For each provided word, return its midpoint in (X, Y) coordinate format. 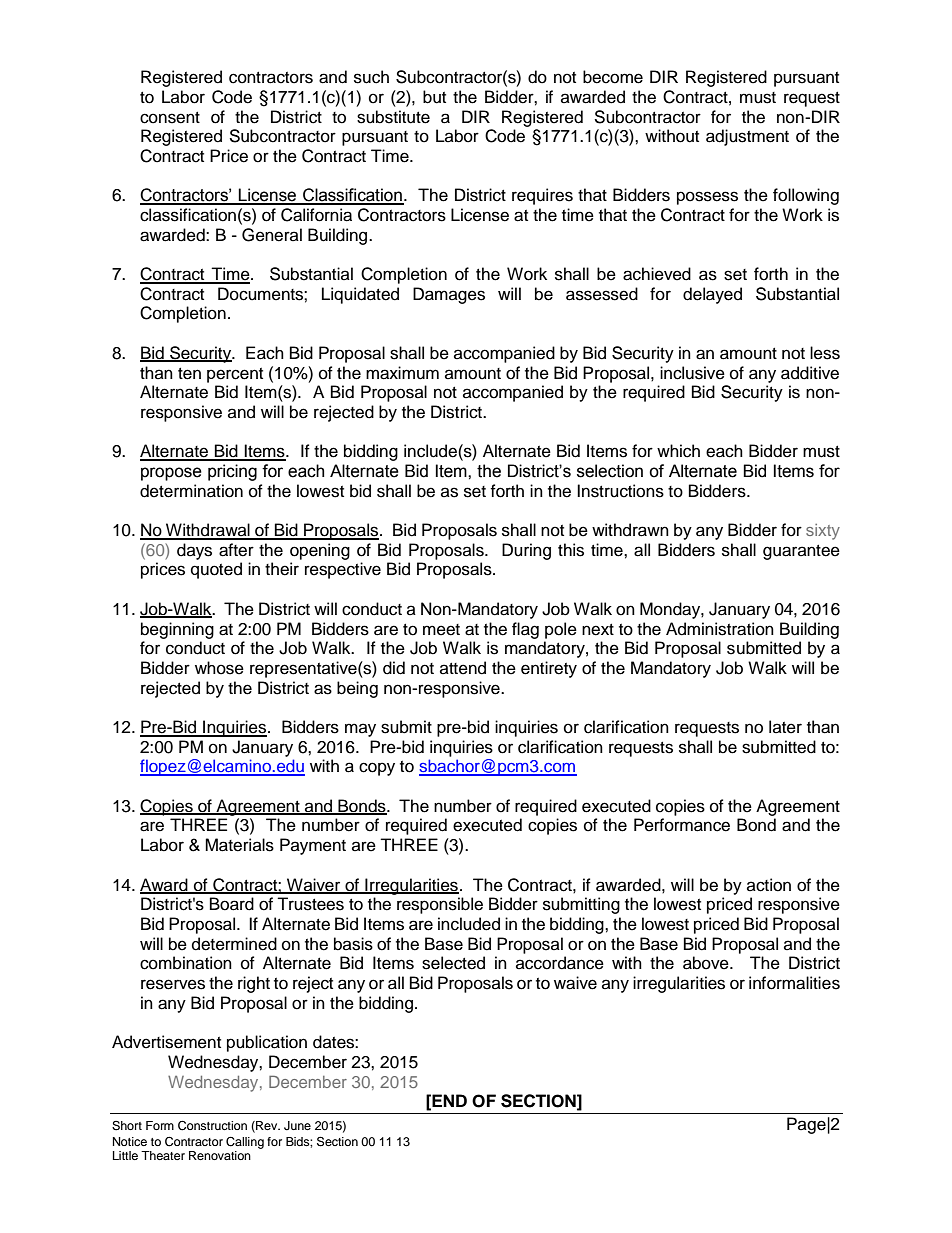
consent (170, 118)
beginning (177, 630)
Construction (212, 1126)
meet (441, 630)
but (434, 97)
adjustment (747, 137)
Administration (720, 629)
